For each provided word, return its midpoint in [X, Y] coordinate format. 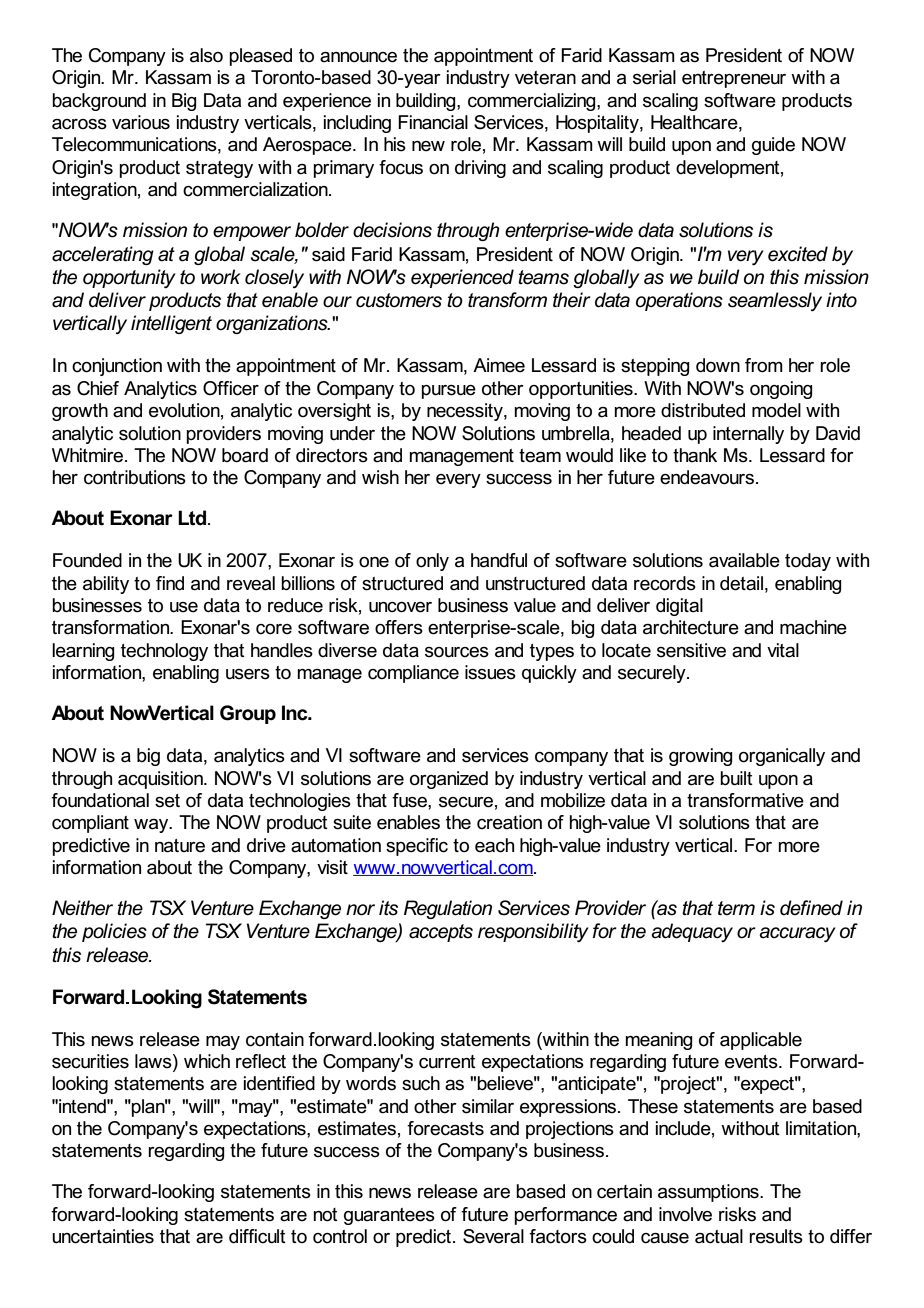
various [141, 122]
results [776, 1236]
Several [493, 1236]
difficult [257, 1236]
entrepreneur [734, 79]
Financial [433, 122]
